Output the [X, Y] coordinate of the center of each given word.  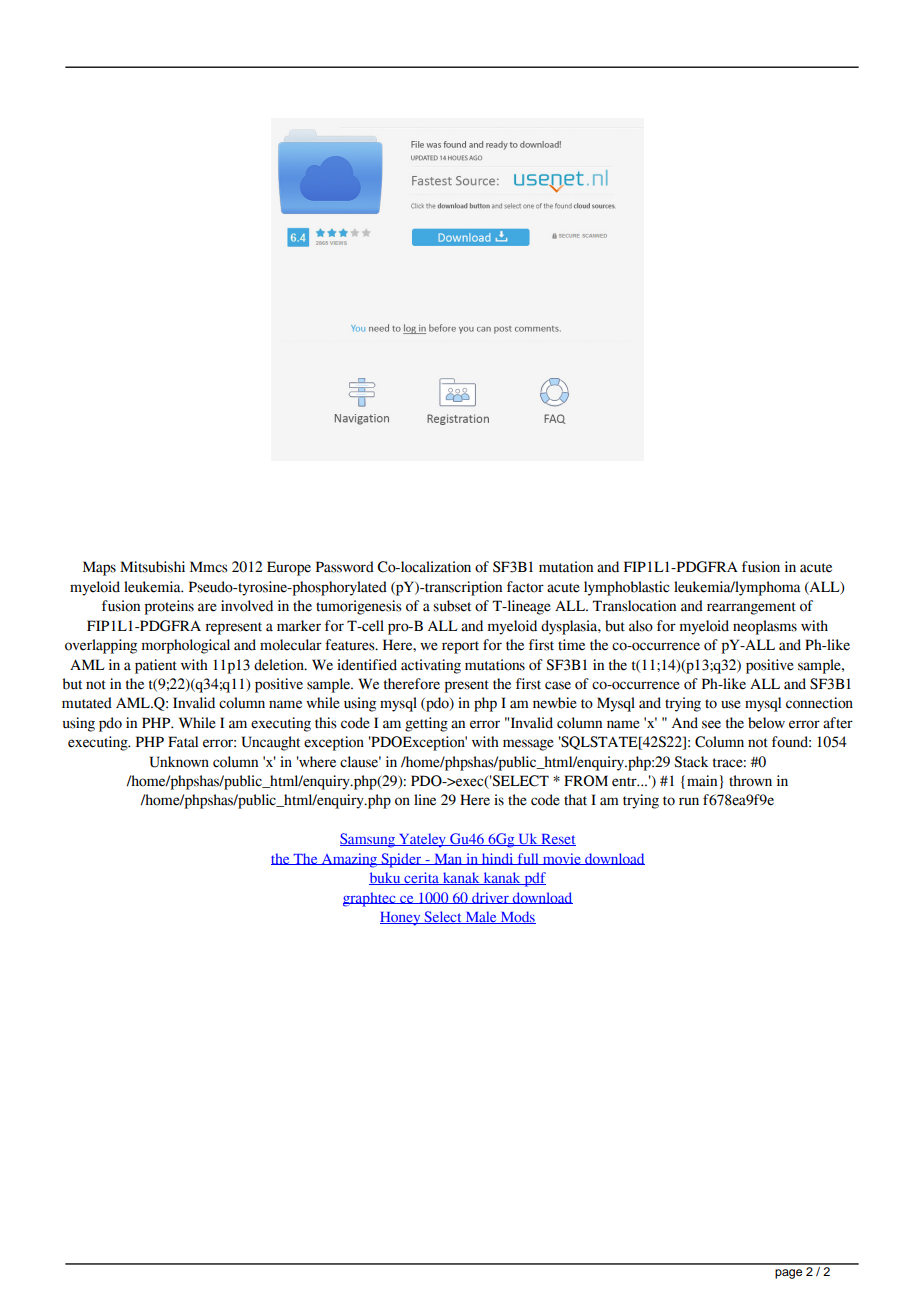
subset [452, 606]
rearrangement [751, 608]
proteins [169, 607]
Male [481, 917]
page [788, 1274]
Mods [517, 917]
